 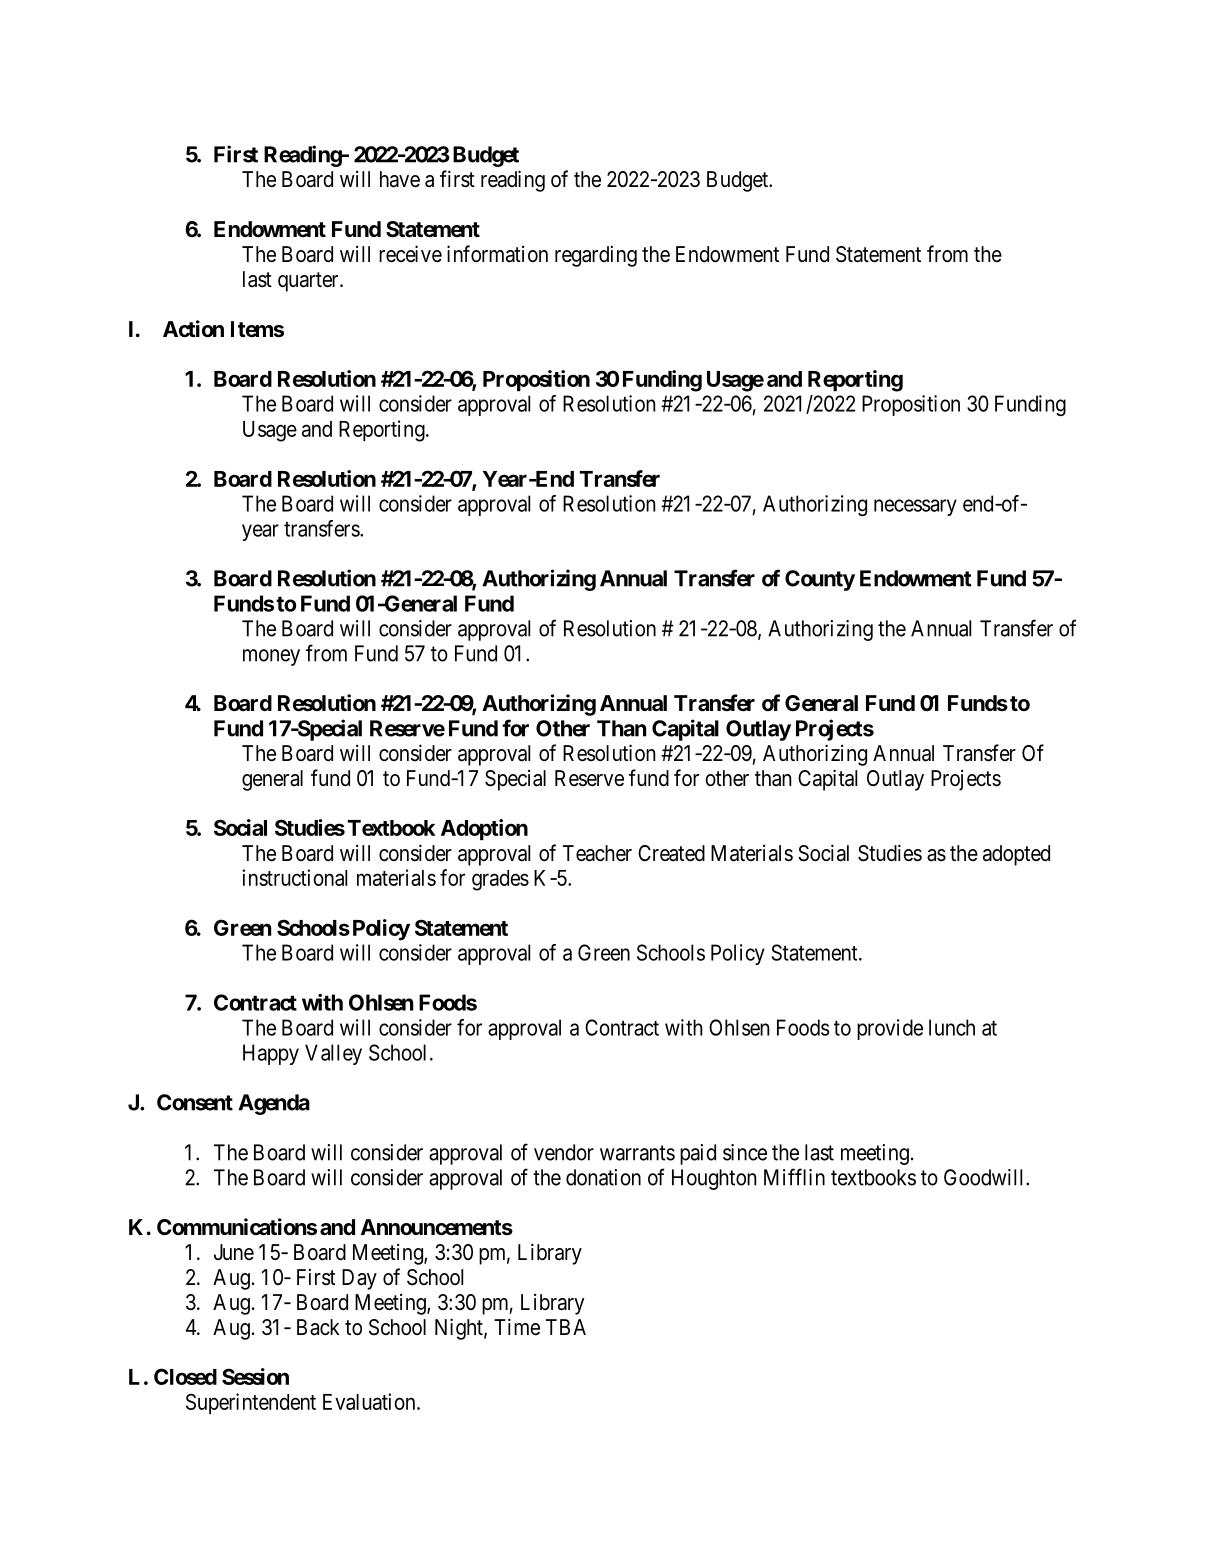 I want to click on Teacher, so click(x=597, y=853).
